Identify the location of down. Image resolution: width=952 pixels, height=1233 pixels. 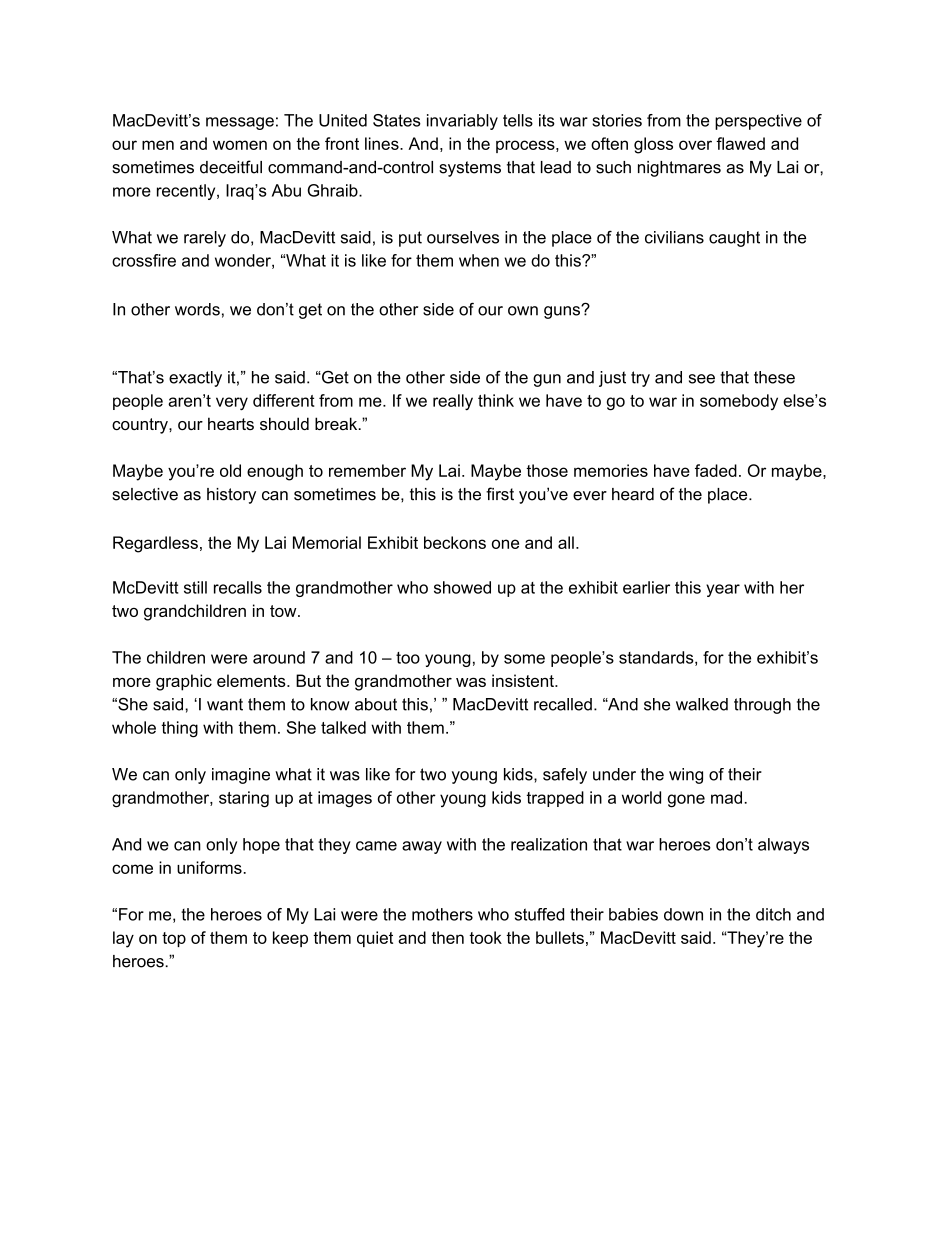
(683, 914).
